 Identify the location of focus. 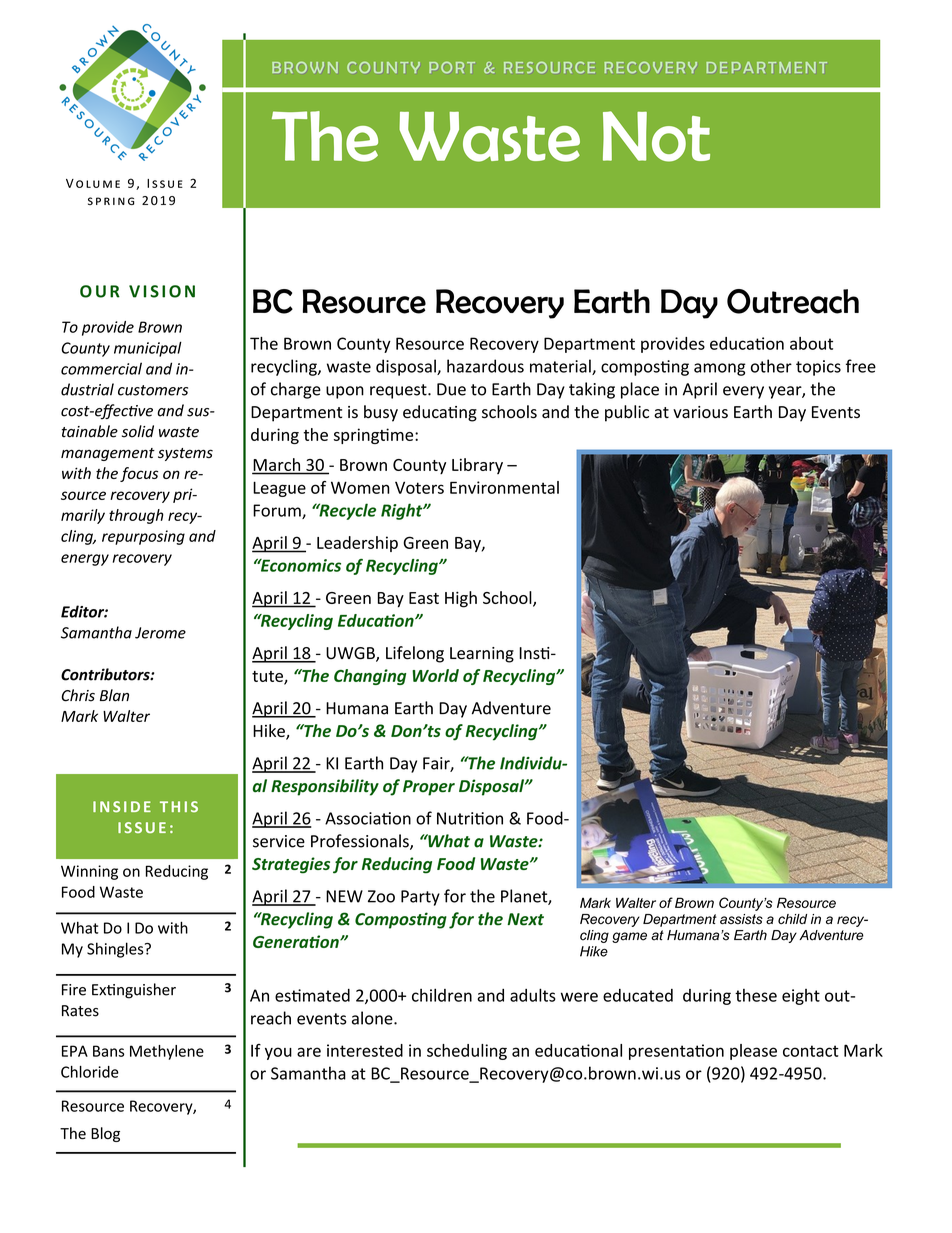
(139, 474).
